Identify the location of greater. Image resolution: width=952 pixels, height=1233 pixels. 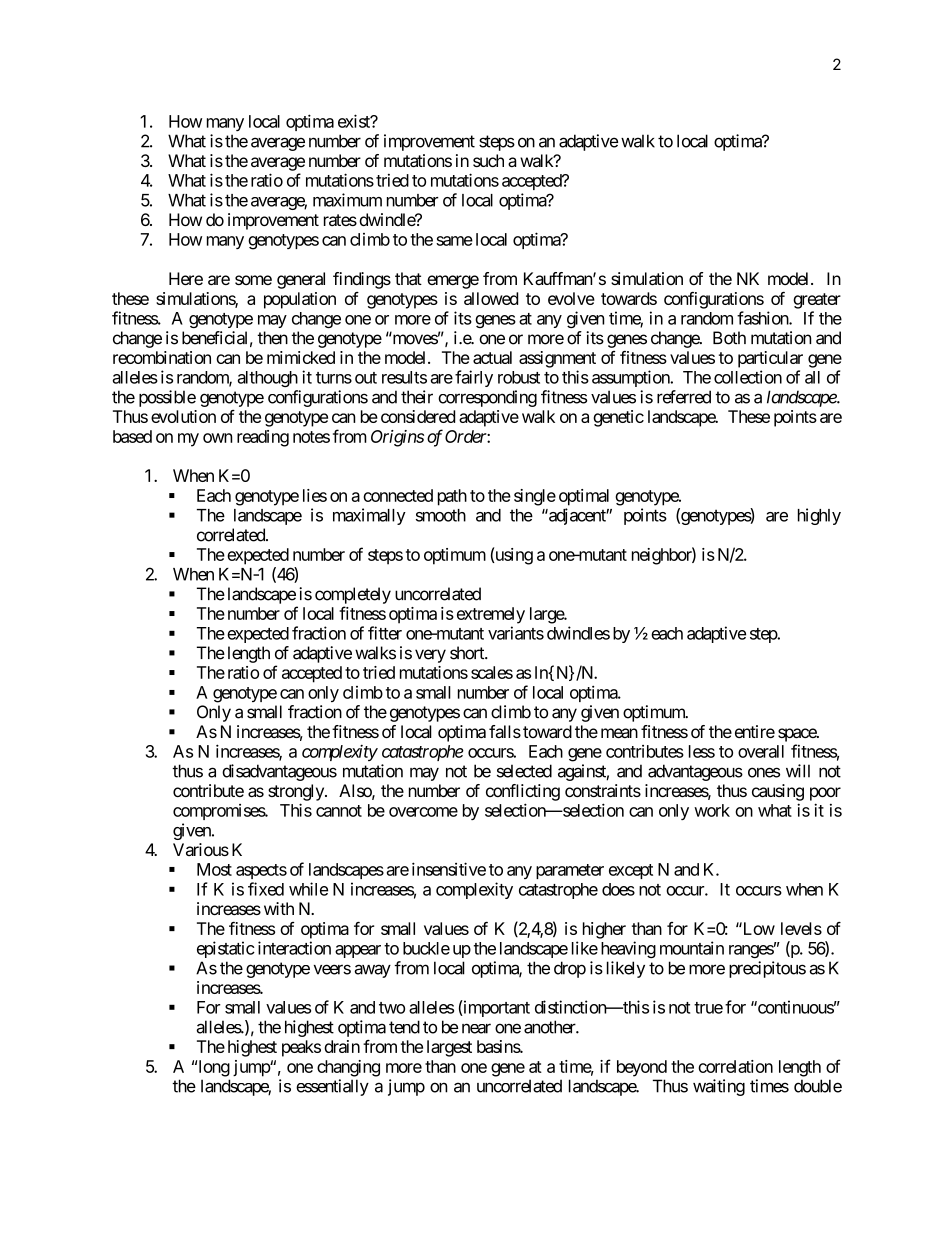
(817, 301).
